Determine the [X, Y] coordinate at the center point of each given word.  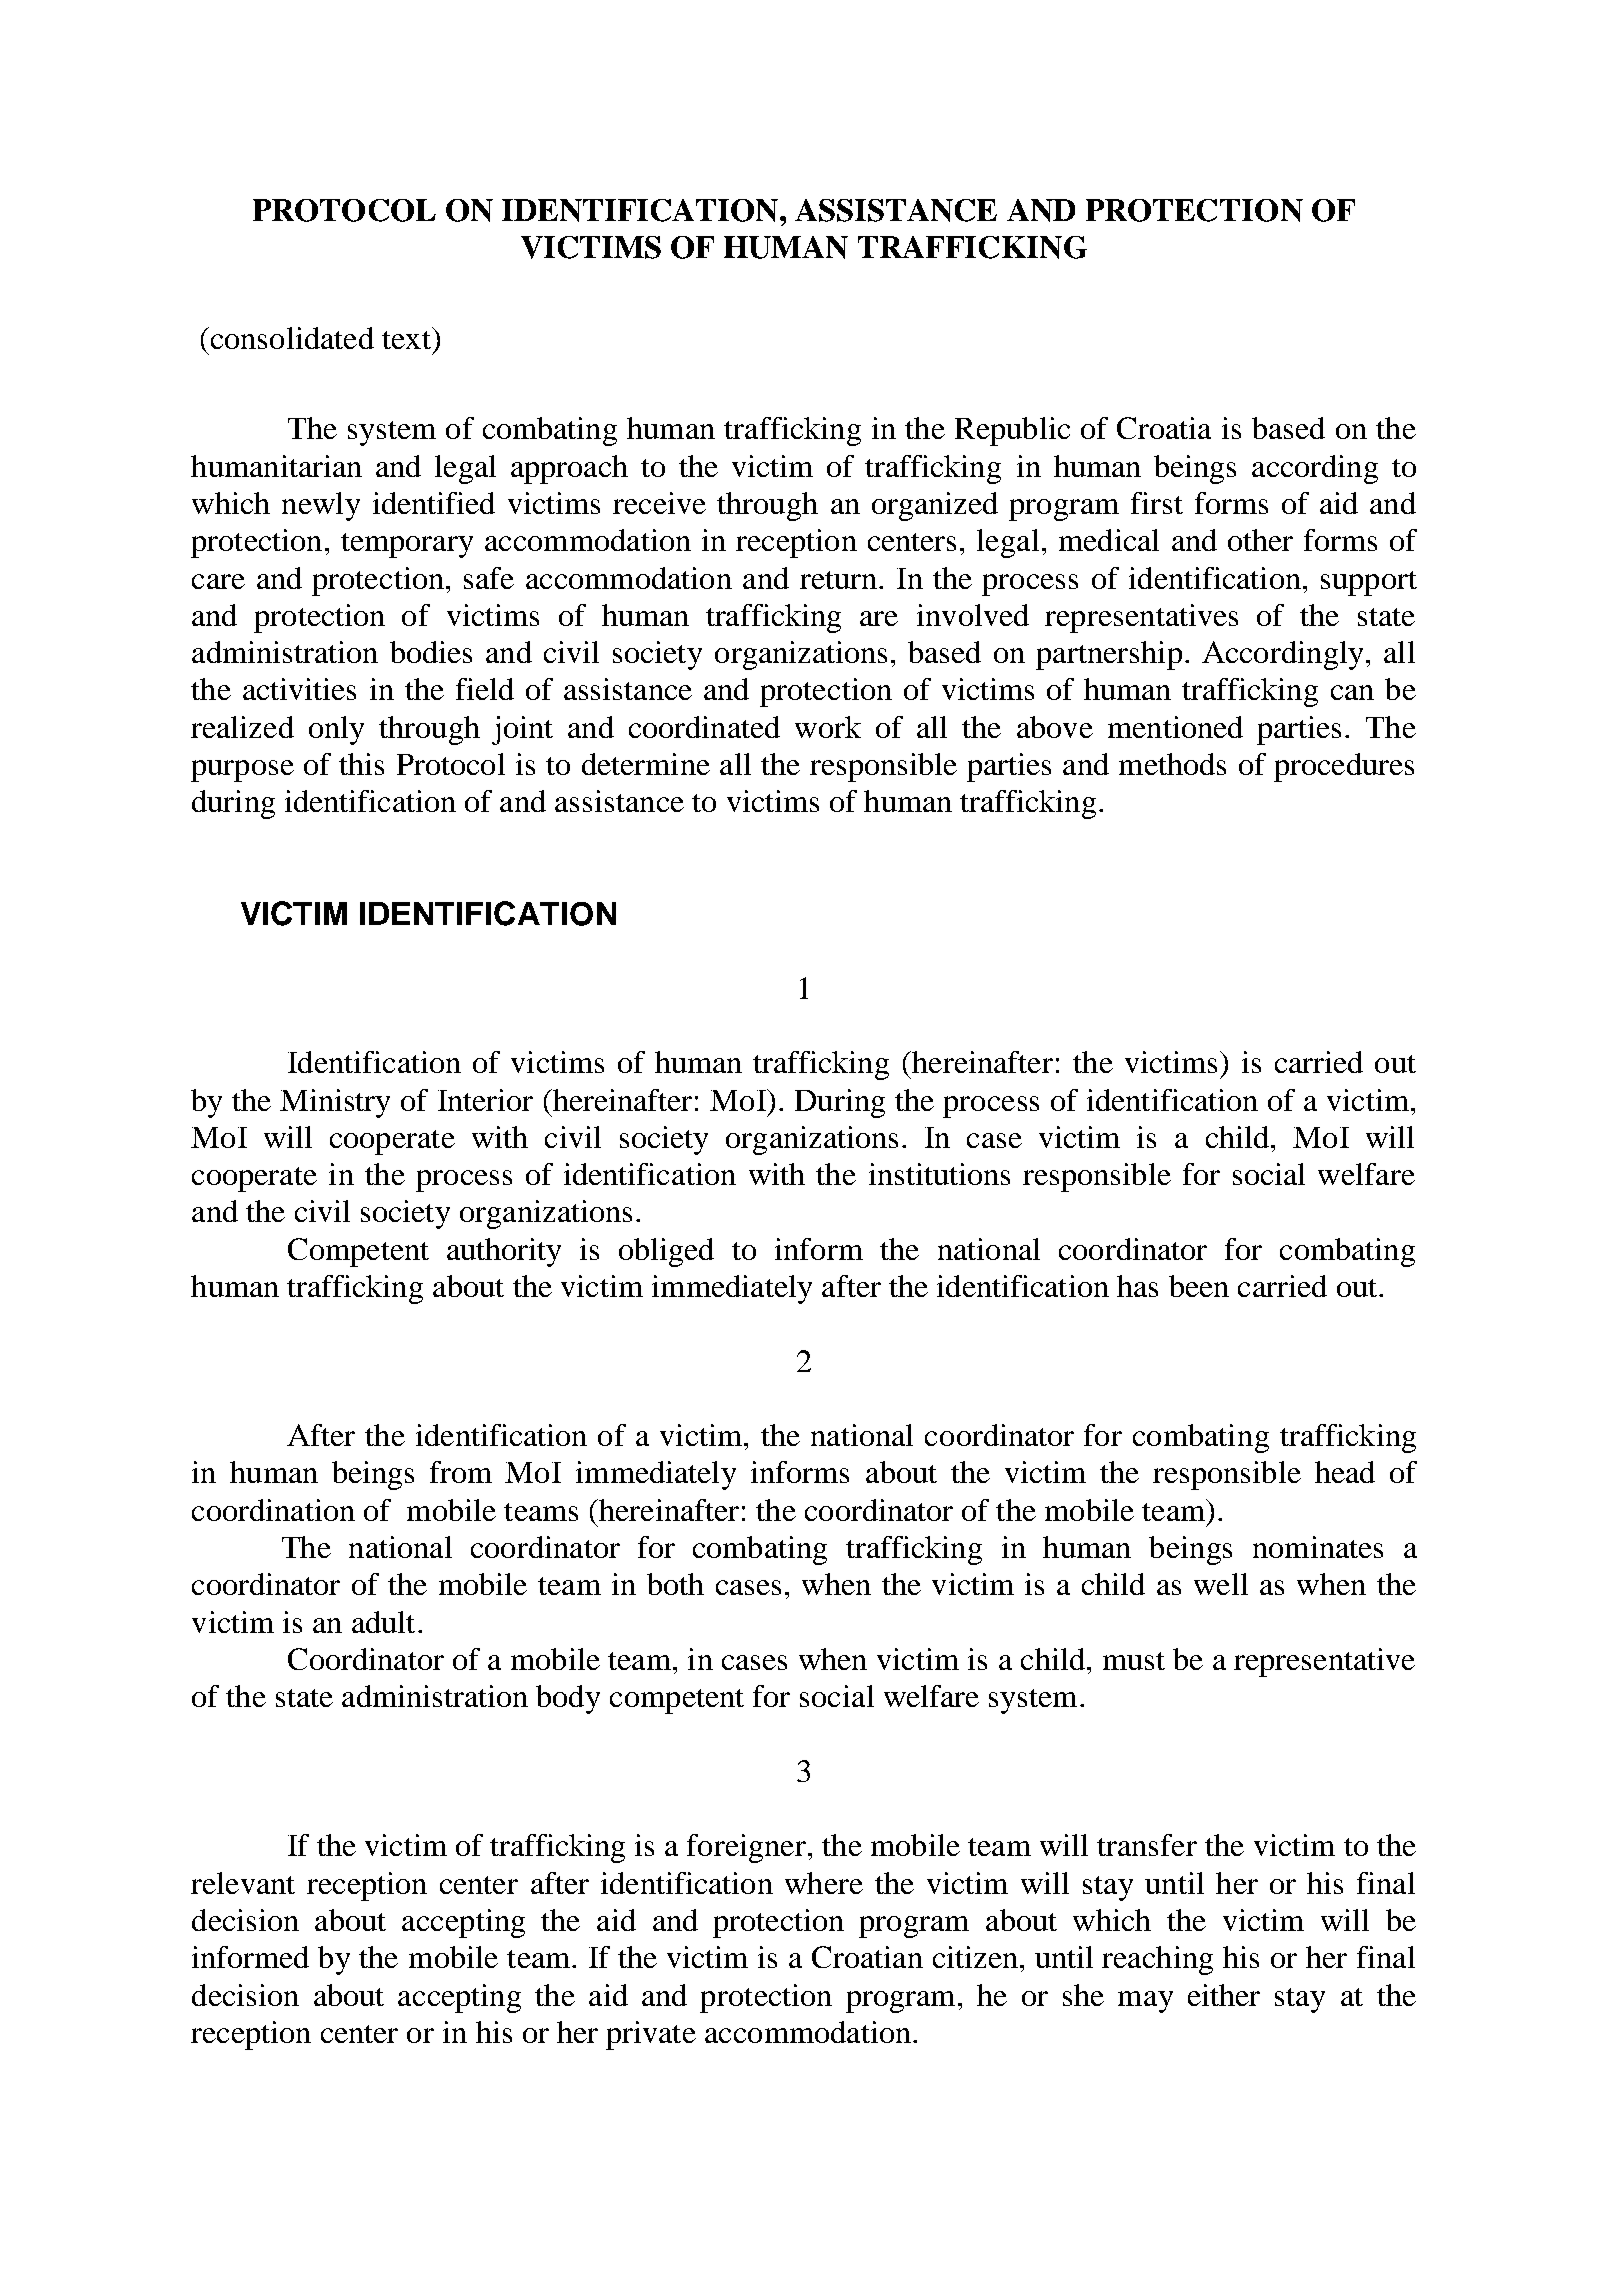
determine [646, 764]
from [461, 1472]
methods [1172, 764]
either [1224, 1995]
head [1345, 1472]
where [824, 1883]
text [407, 338]
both [675, 1584]
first [1157, 503]
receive [659, 503]
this [361, 764]
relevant [243, 1883]
